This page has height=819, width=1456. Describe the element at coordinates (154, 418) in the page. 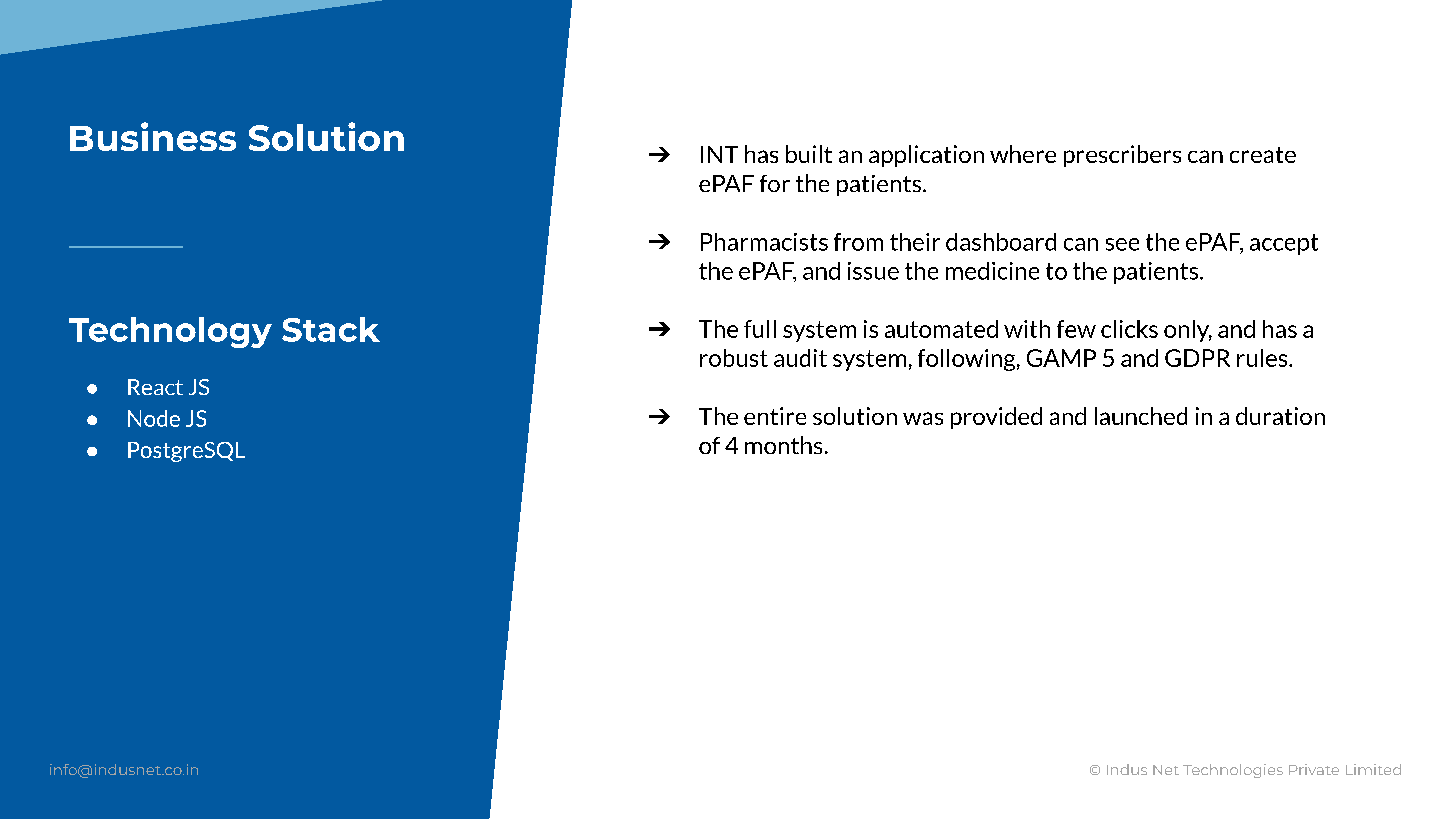

I see `Node` at that location.
